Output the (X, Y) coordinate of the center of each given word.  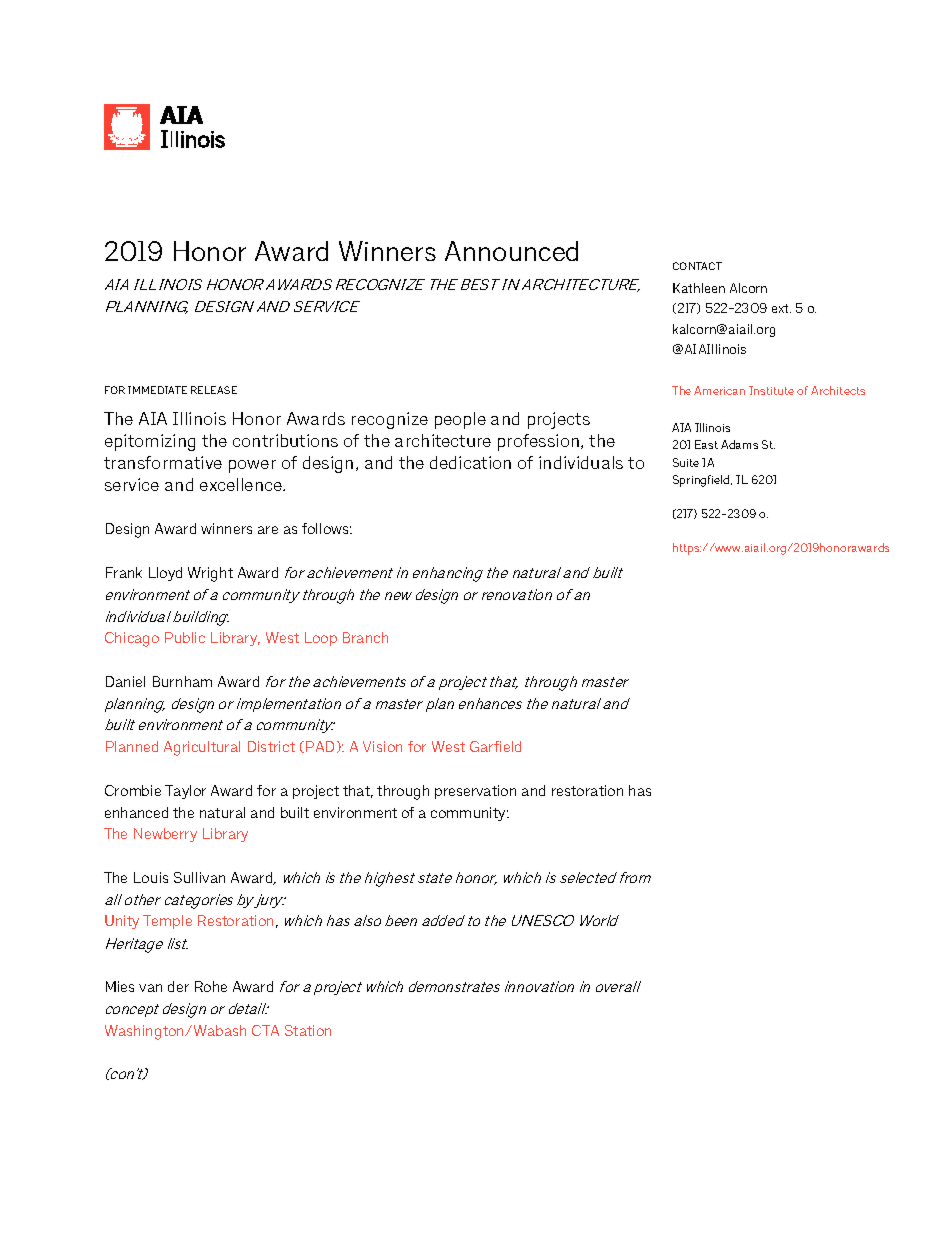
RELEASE (214, 390)
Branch (365, 637)
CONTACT (697, 266)
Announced (511, 251)
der (178, 986)
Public (185, 637)
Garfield (495, 746)
